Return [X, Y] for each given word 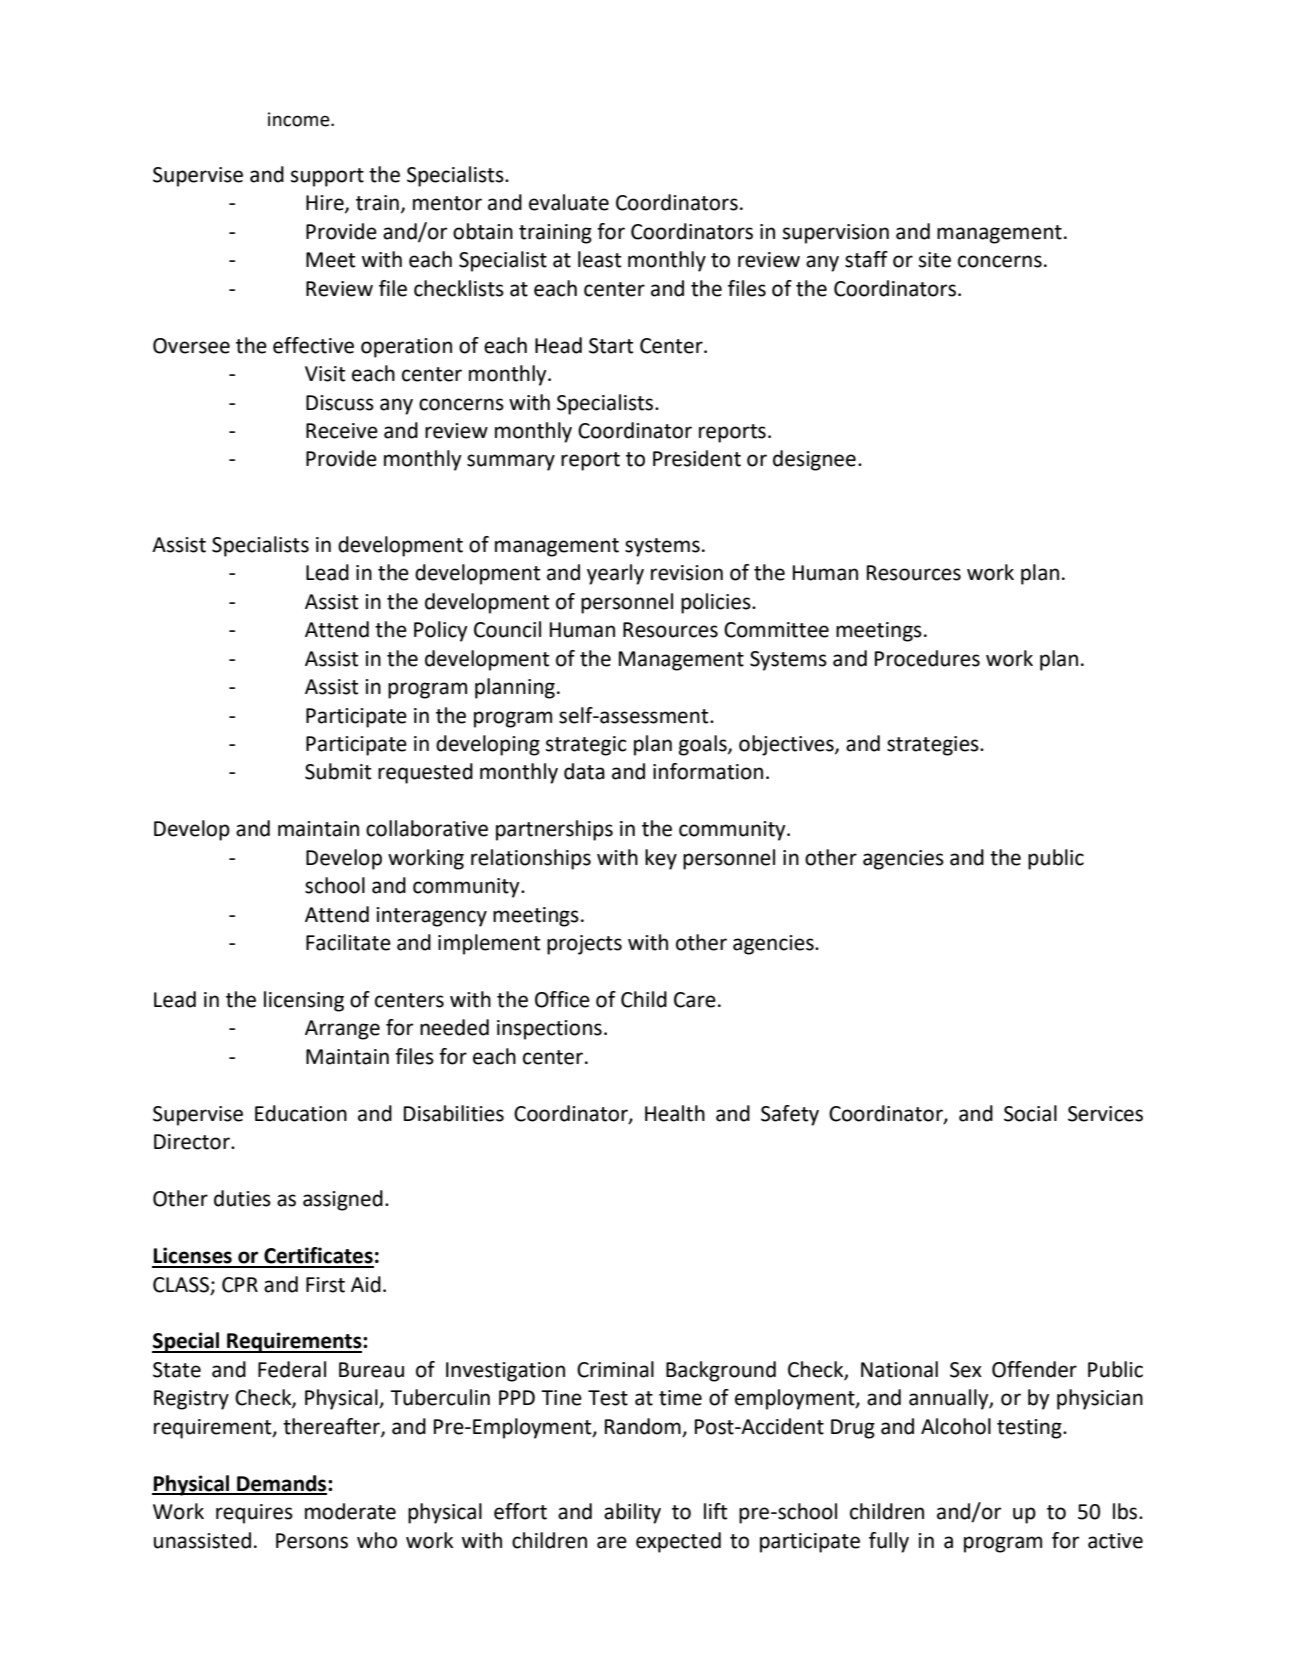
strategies [934, 746]
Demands [282, 1484]
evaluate [569, 202]
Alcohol [956, 1426]
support [327, 177]
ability [632, 1513]
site [935, 260]
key [661, 859]
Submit [338, 771]
